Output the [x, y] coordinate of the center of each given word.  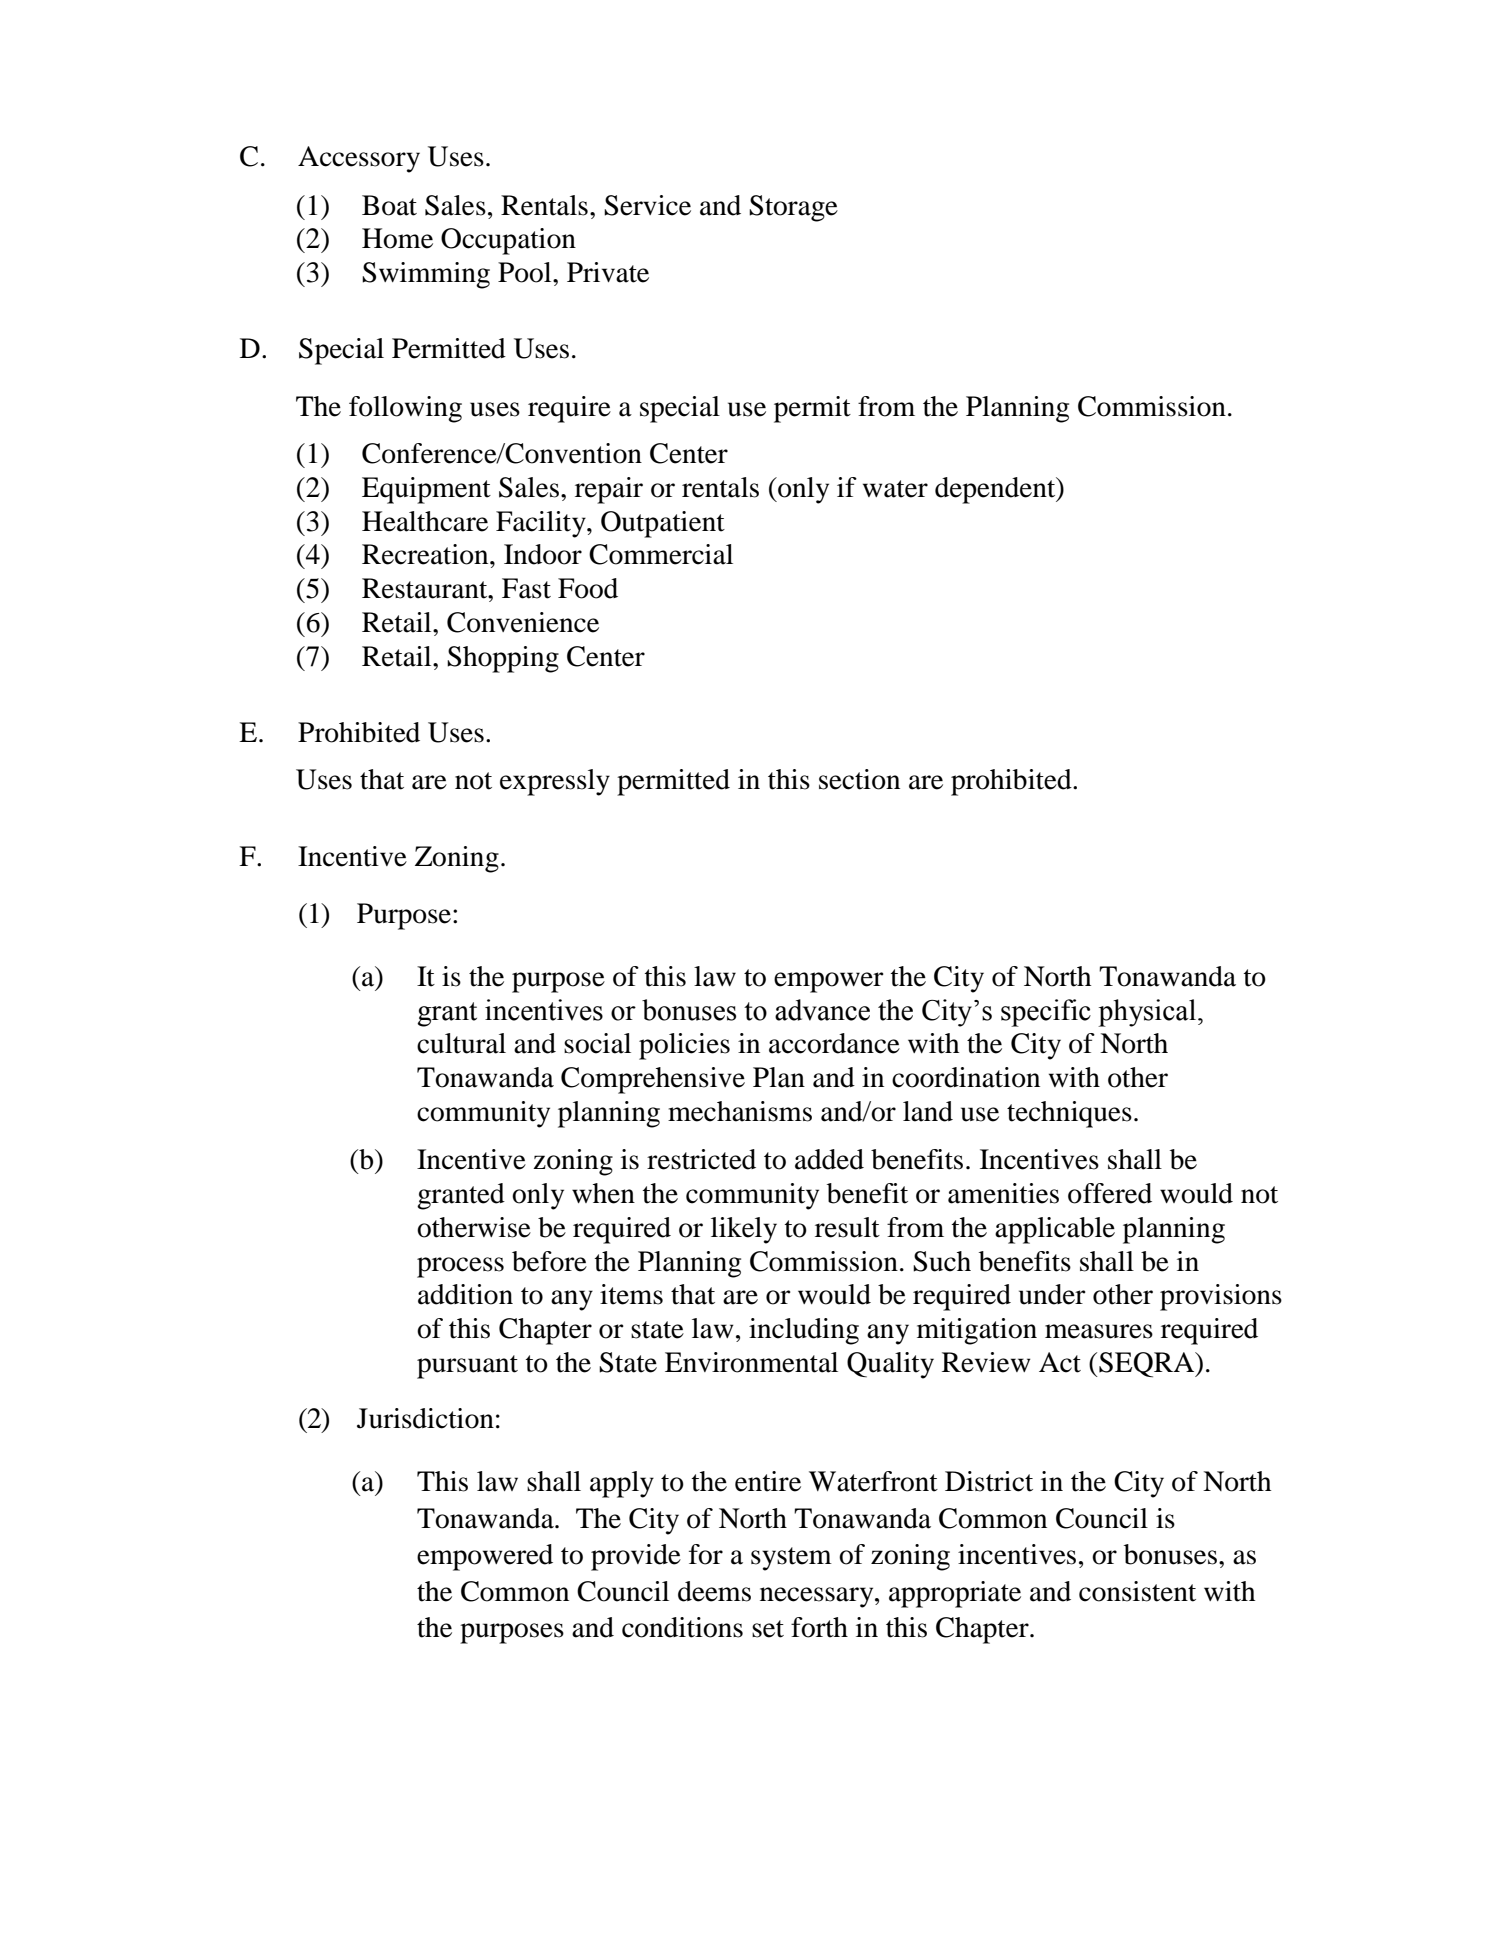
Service [647, 205]
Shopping [503, 659]
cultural [461, 1043]
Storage [793, 208]
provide [636, 1557]
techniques [1069, 1114]
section [859, 779]
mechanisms [740, 1111]
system [791, 1559]
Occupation [508, 241]
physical [1148, 1013]
